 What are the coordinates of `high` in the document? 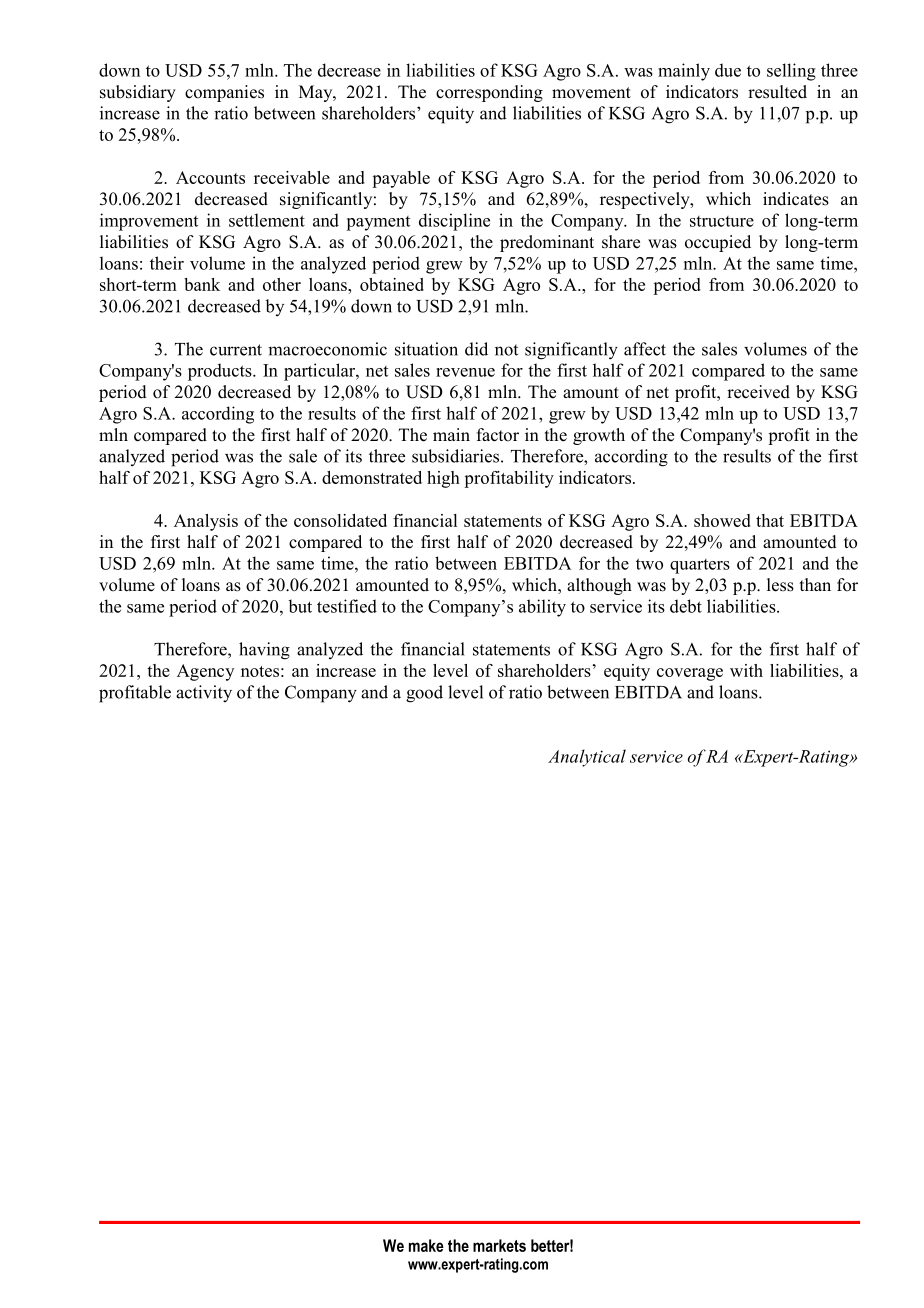 It's located at (443, 479).
